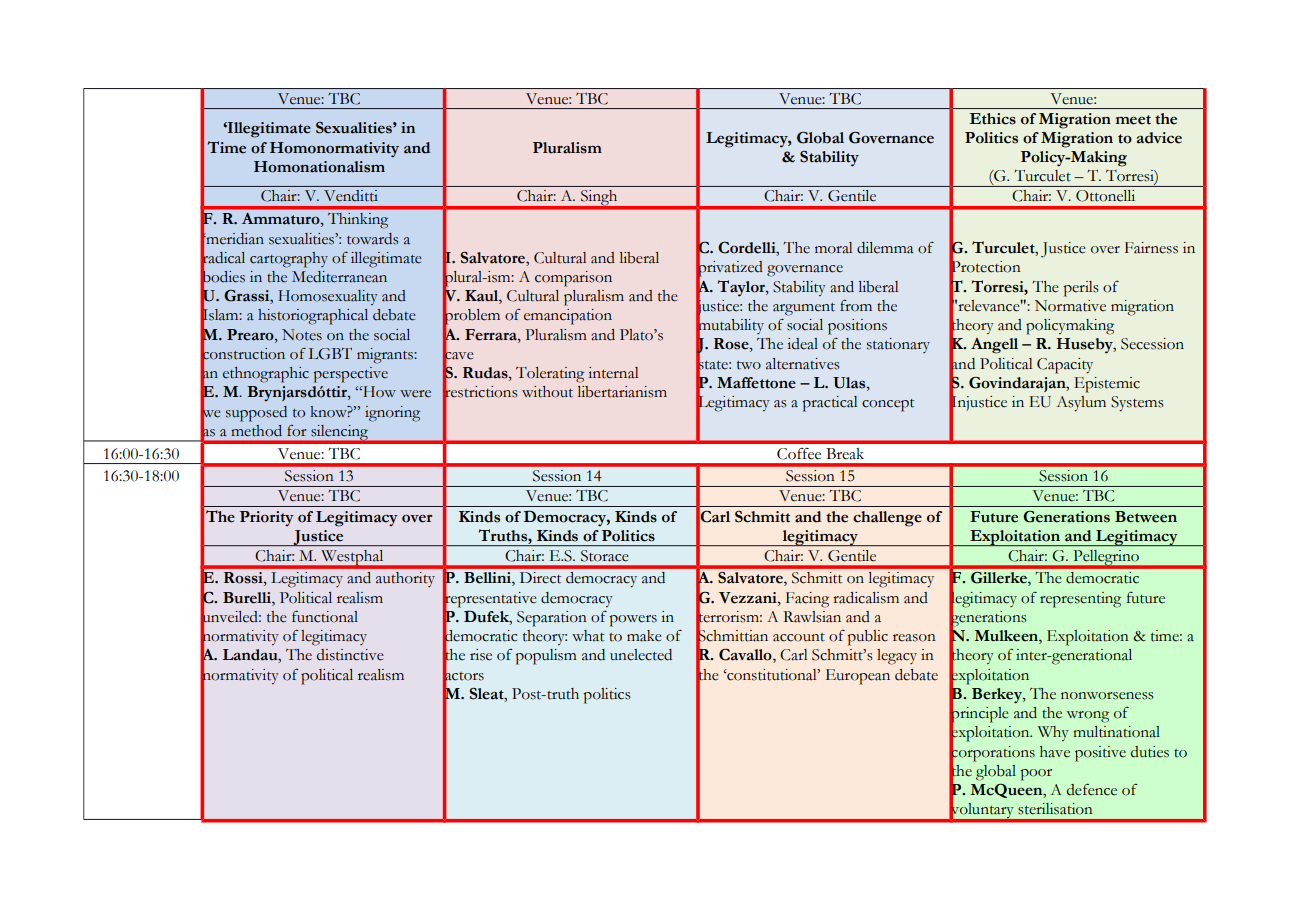 The image size is (1308, 924). What do you see at coordinates (350, 655) in the screenshot?
I see `distinctive` at bounding box center [350, 655].
